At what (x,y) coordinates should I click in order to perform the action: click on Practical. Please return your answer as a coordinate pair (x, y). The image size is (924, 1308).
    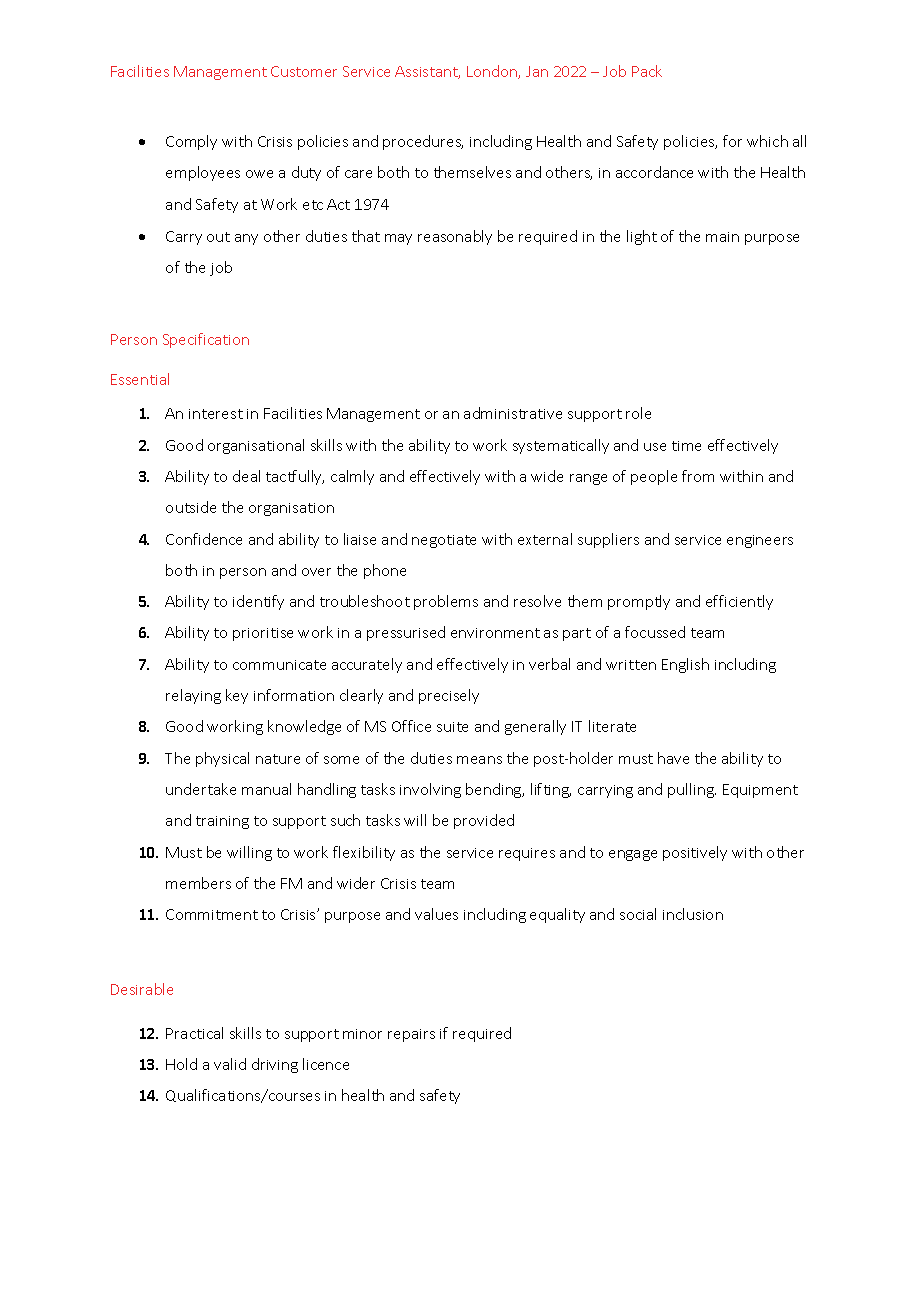
    Looking at the image, I should click on (194, 1033).
